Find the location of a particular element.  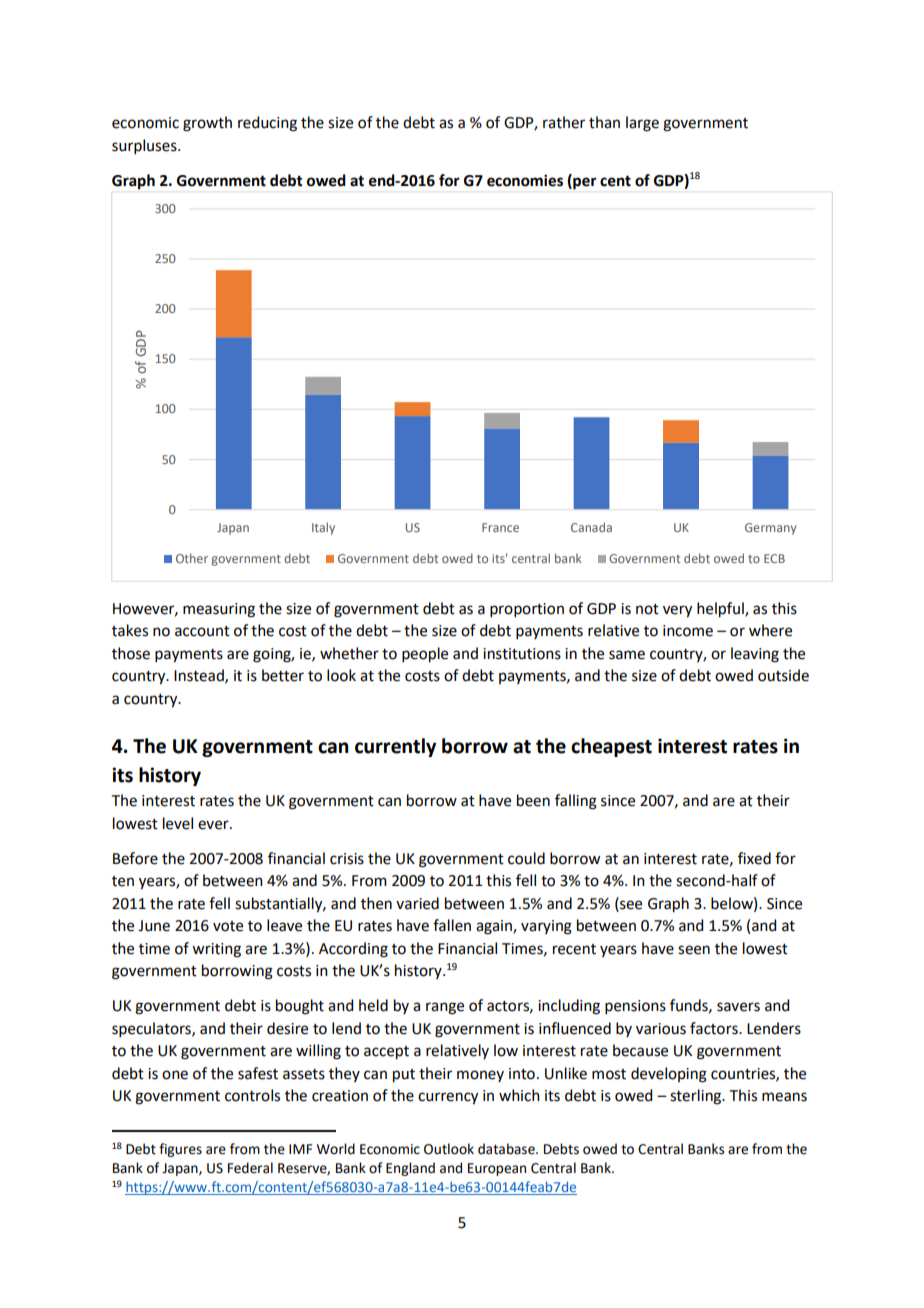

Germany is located at coordinates (770, 529).
